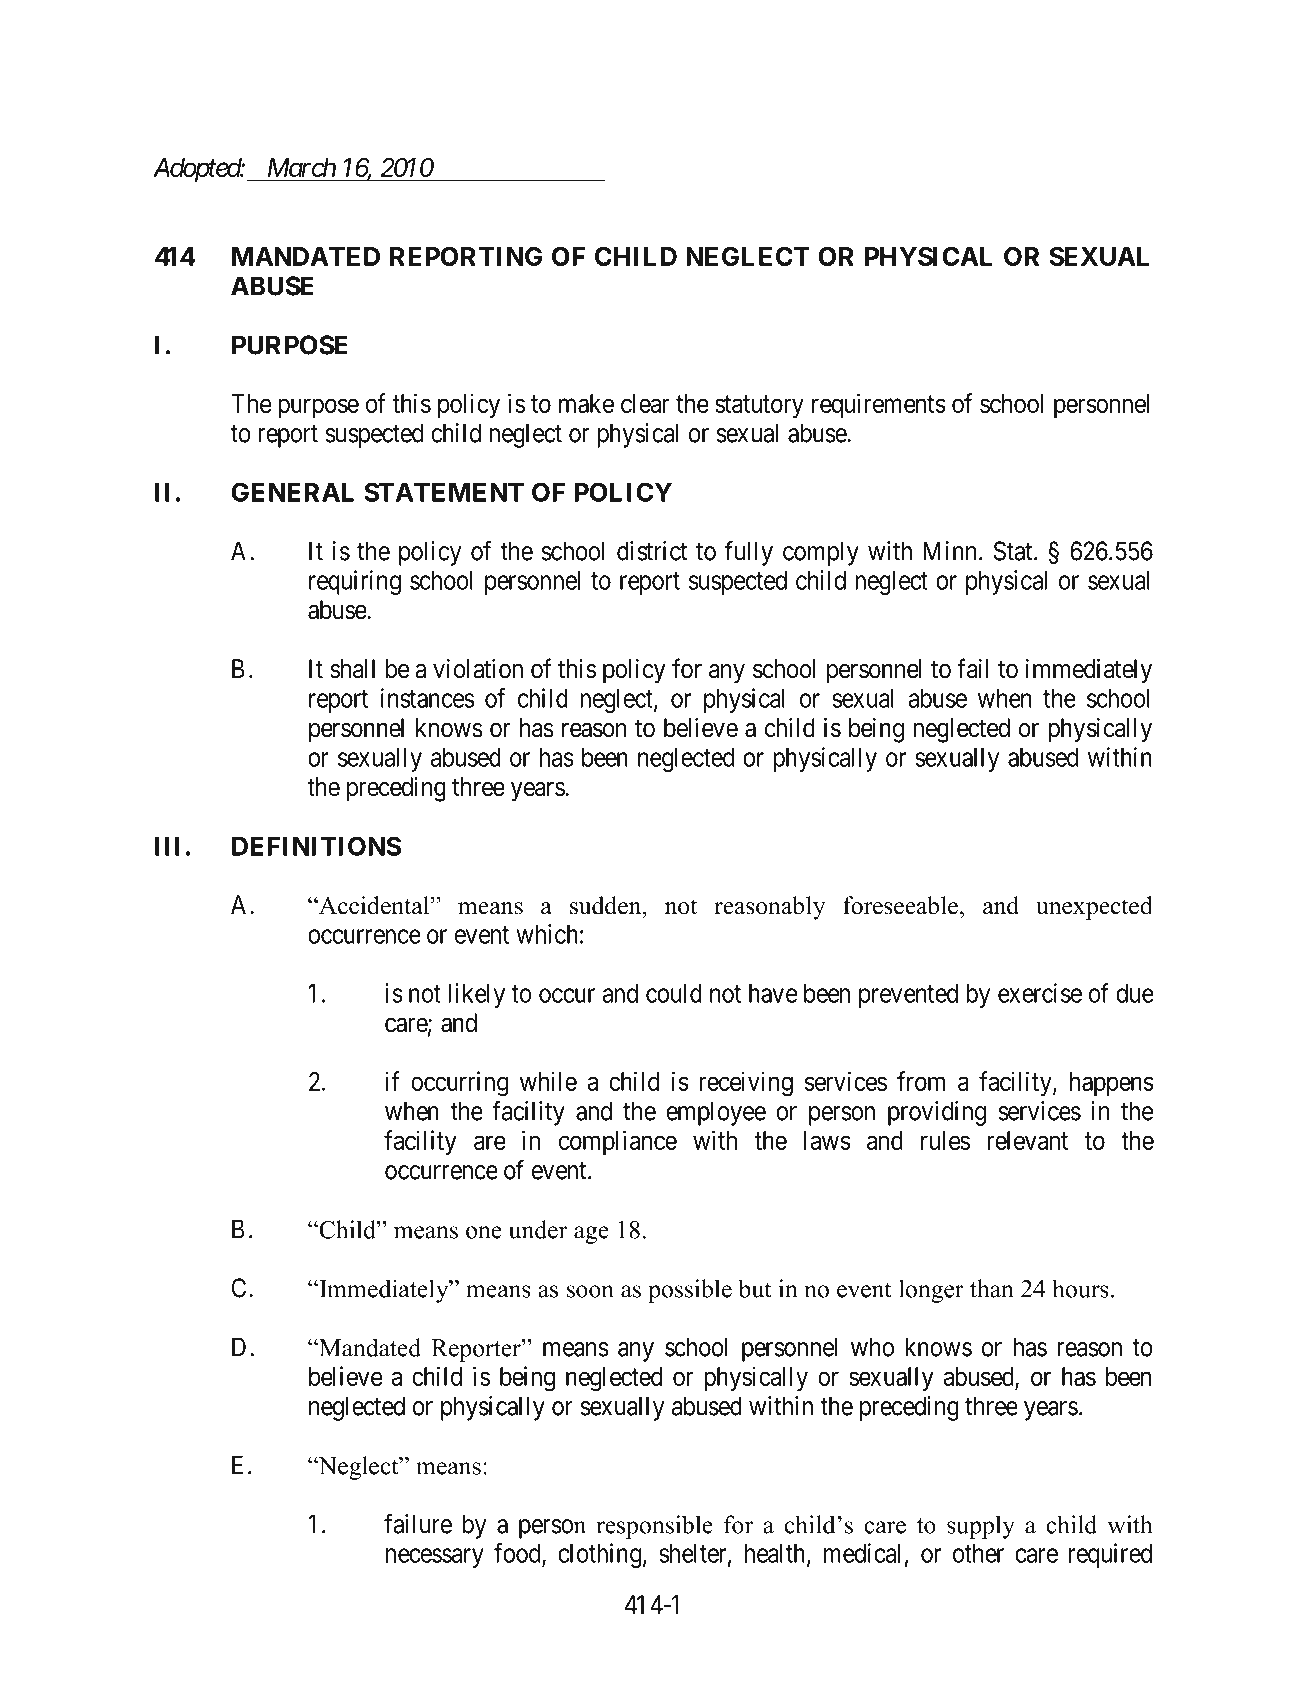 The width and height of the image is (1307, 1692). Describe the element at coordinates (652, 551) in the image. I see `district` at that location.
